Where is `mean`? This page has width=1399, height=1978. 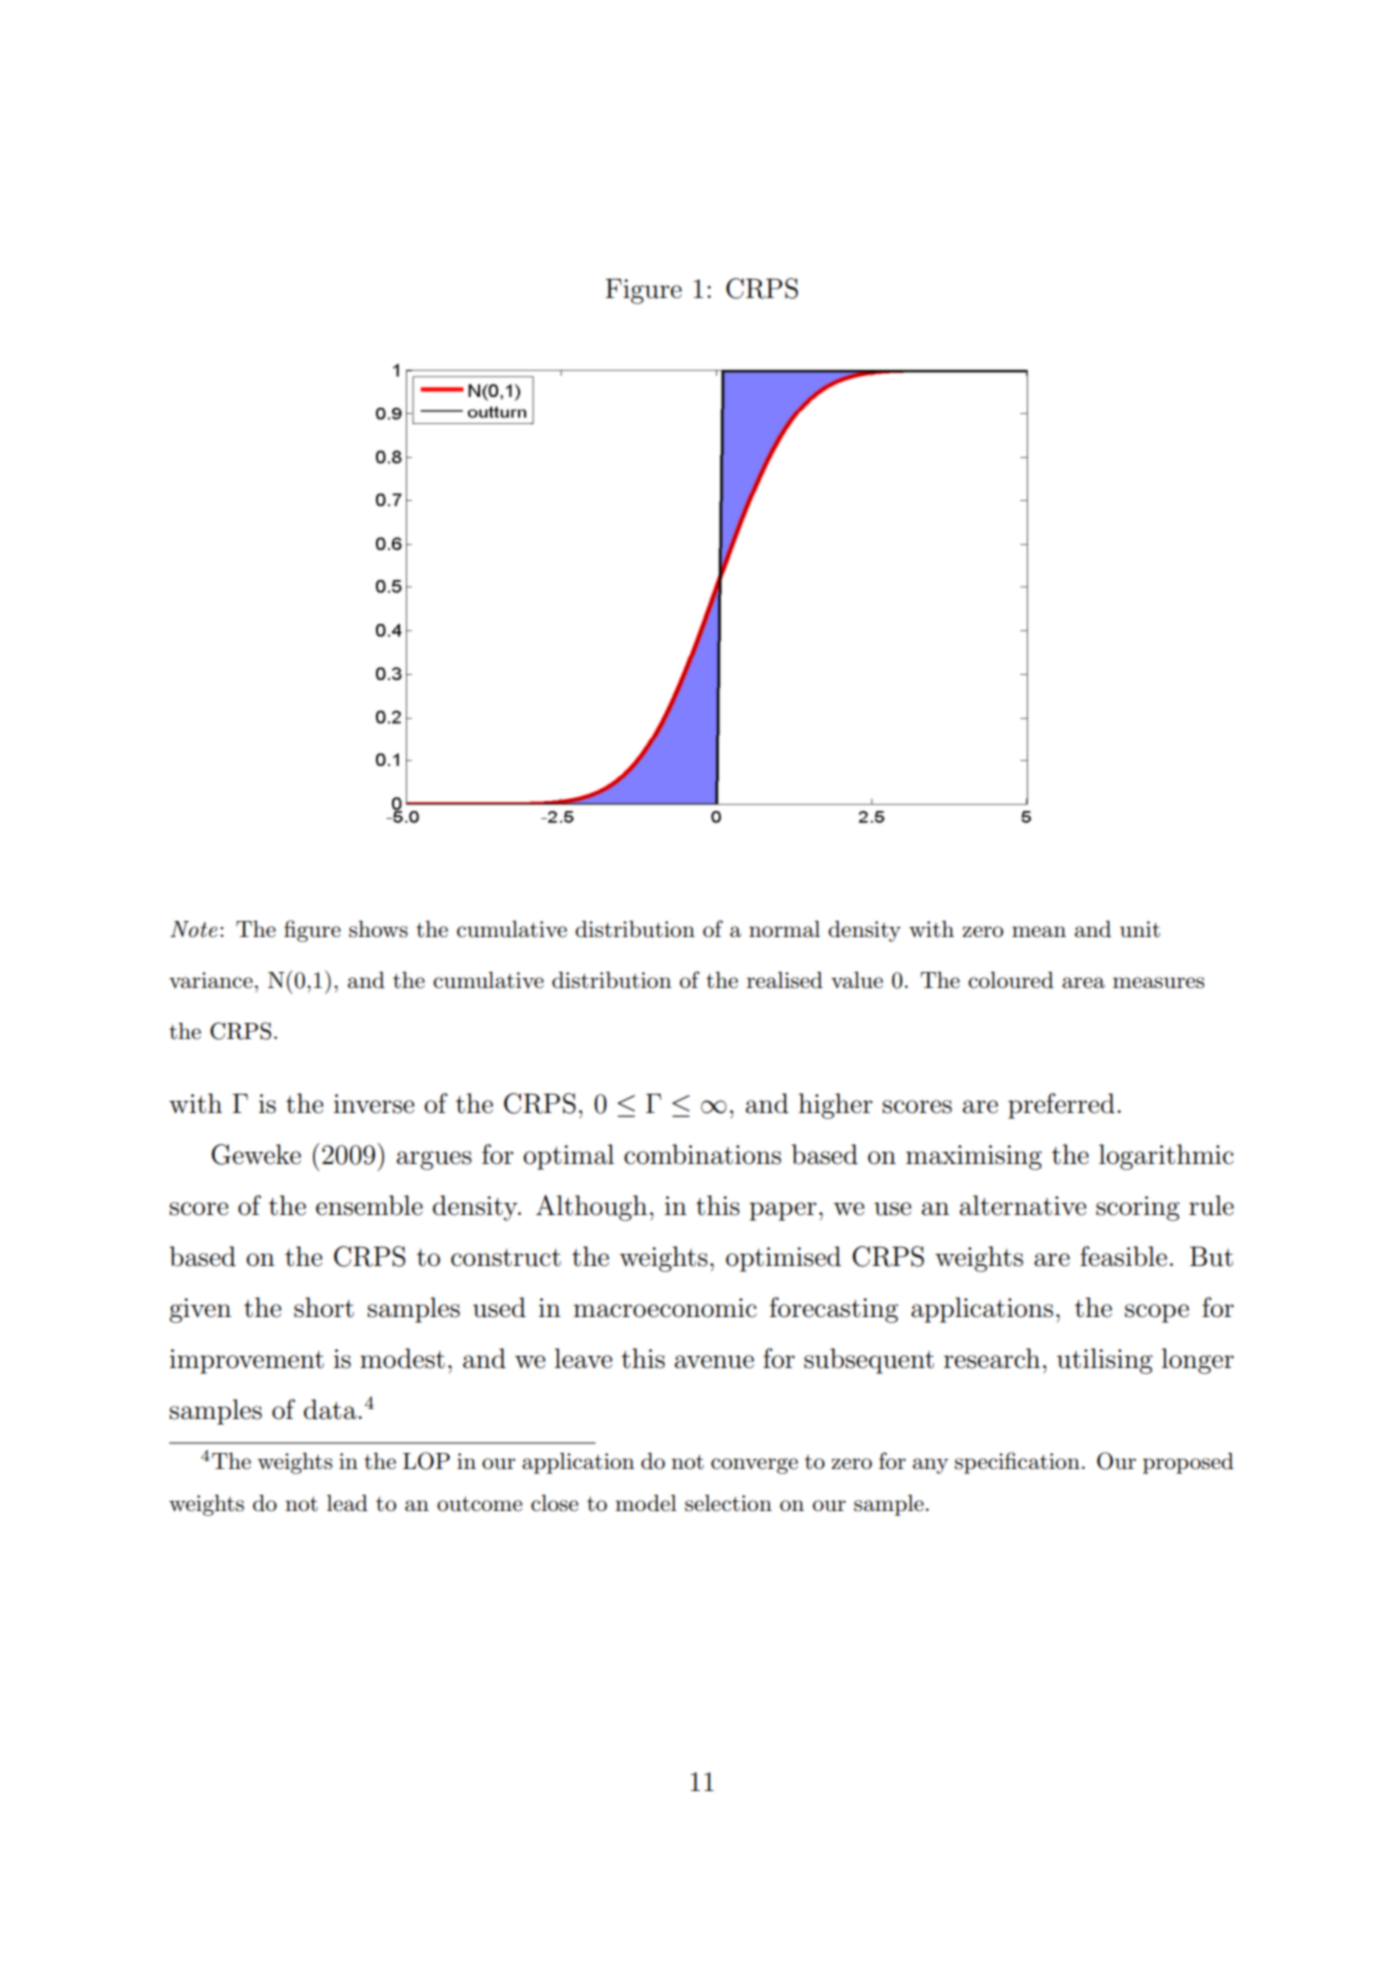 mean is located at coordinates (1039, 932).
